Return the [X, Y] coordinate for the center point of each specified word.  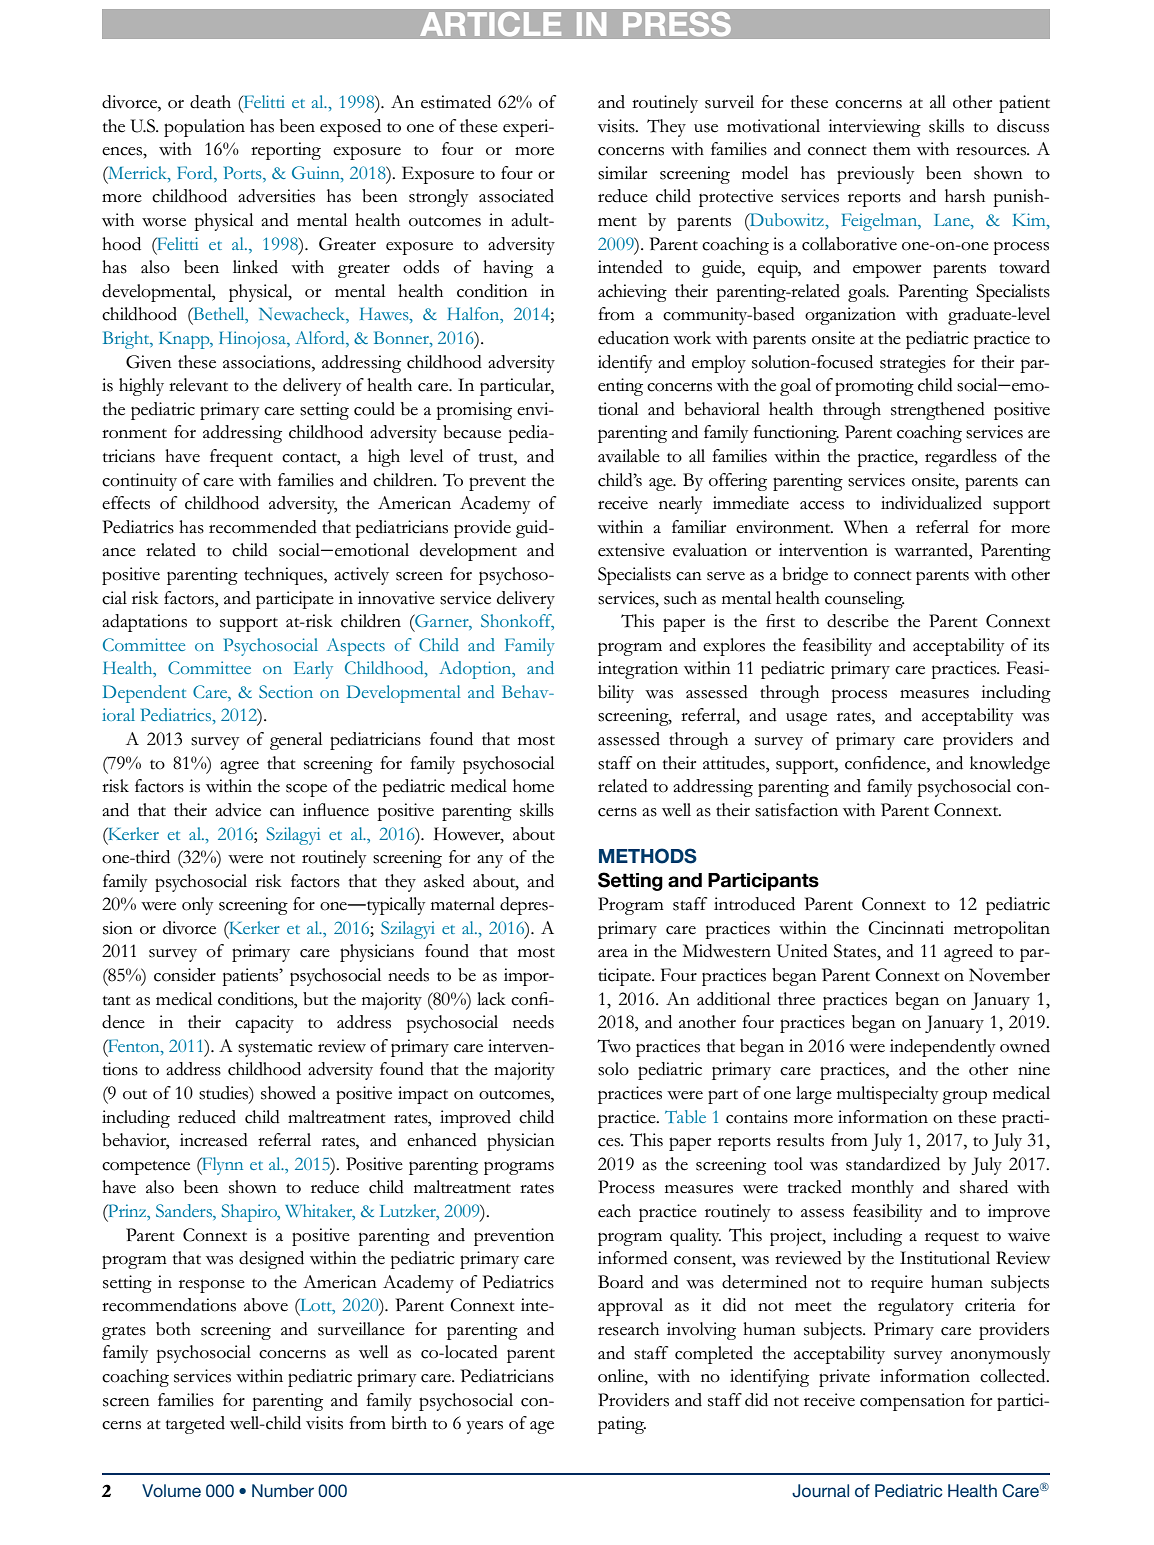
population [204, 128]
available [629, 456]
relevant [198, 385]
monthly [882, 1189]
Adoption [476, 670]
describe [858, 621]
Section [286, 691]
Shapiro [251, 1213]
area [613, 953]
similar [622, 173]
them [892, 149]
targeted [195, 1425]
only [197, 906]
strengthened [938, 411]
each [614, 1211]
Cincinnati [906, 928]
